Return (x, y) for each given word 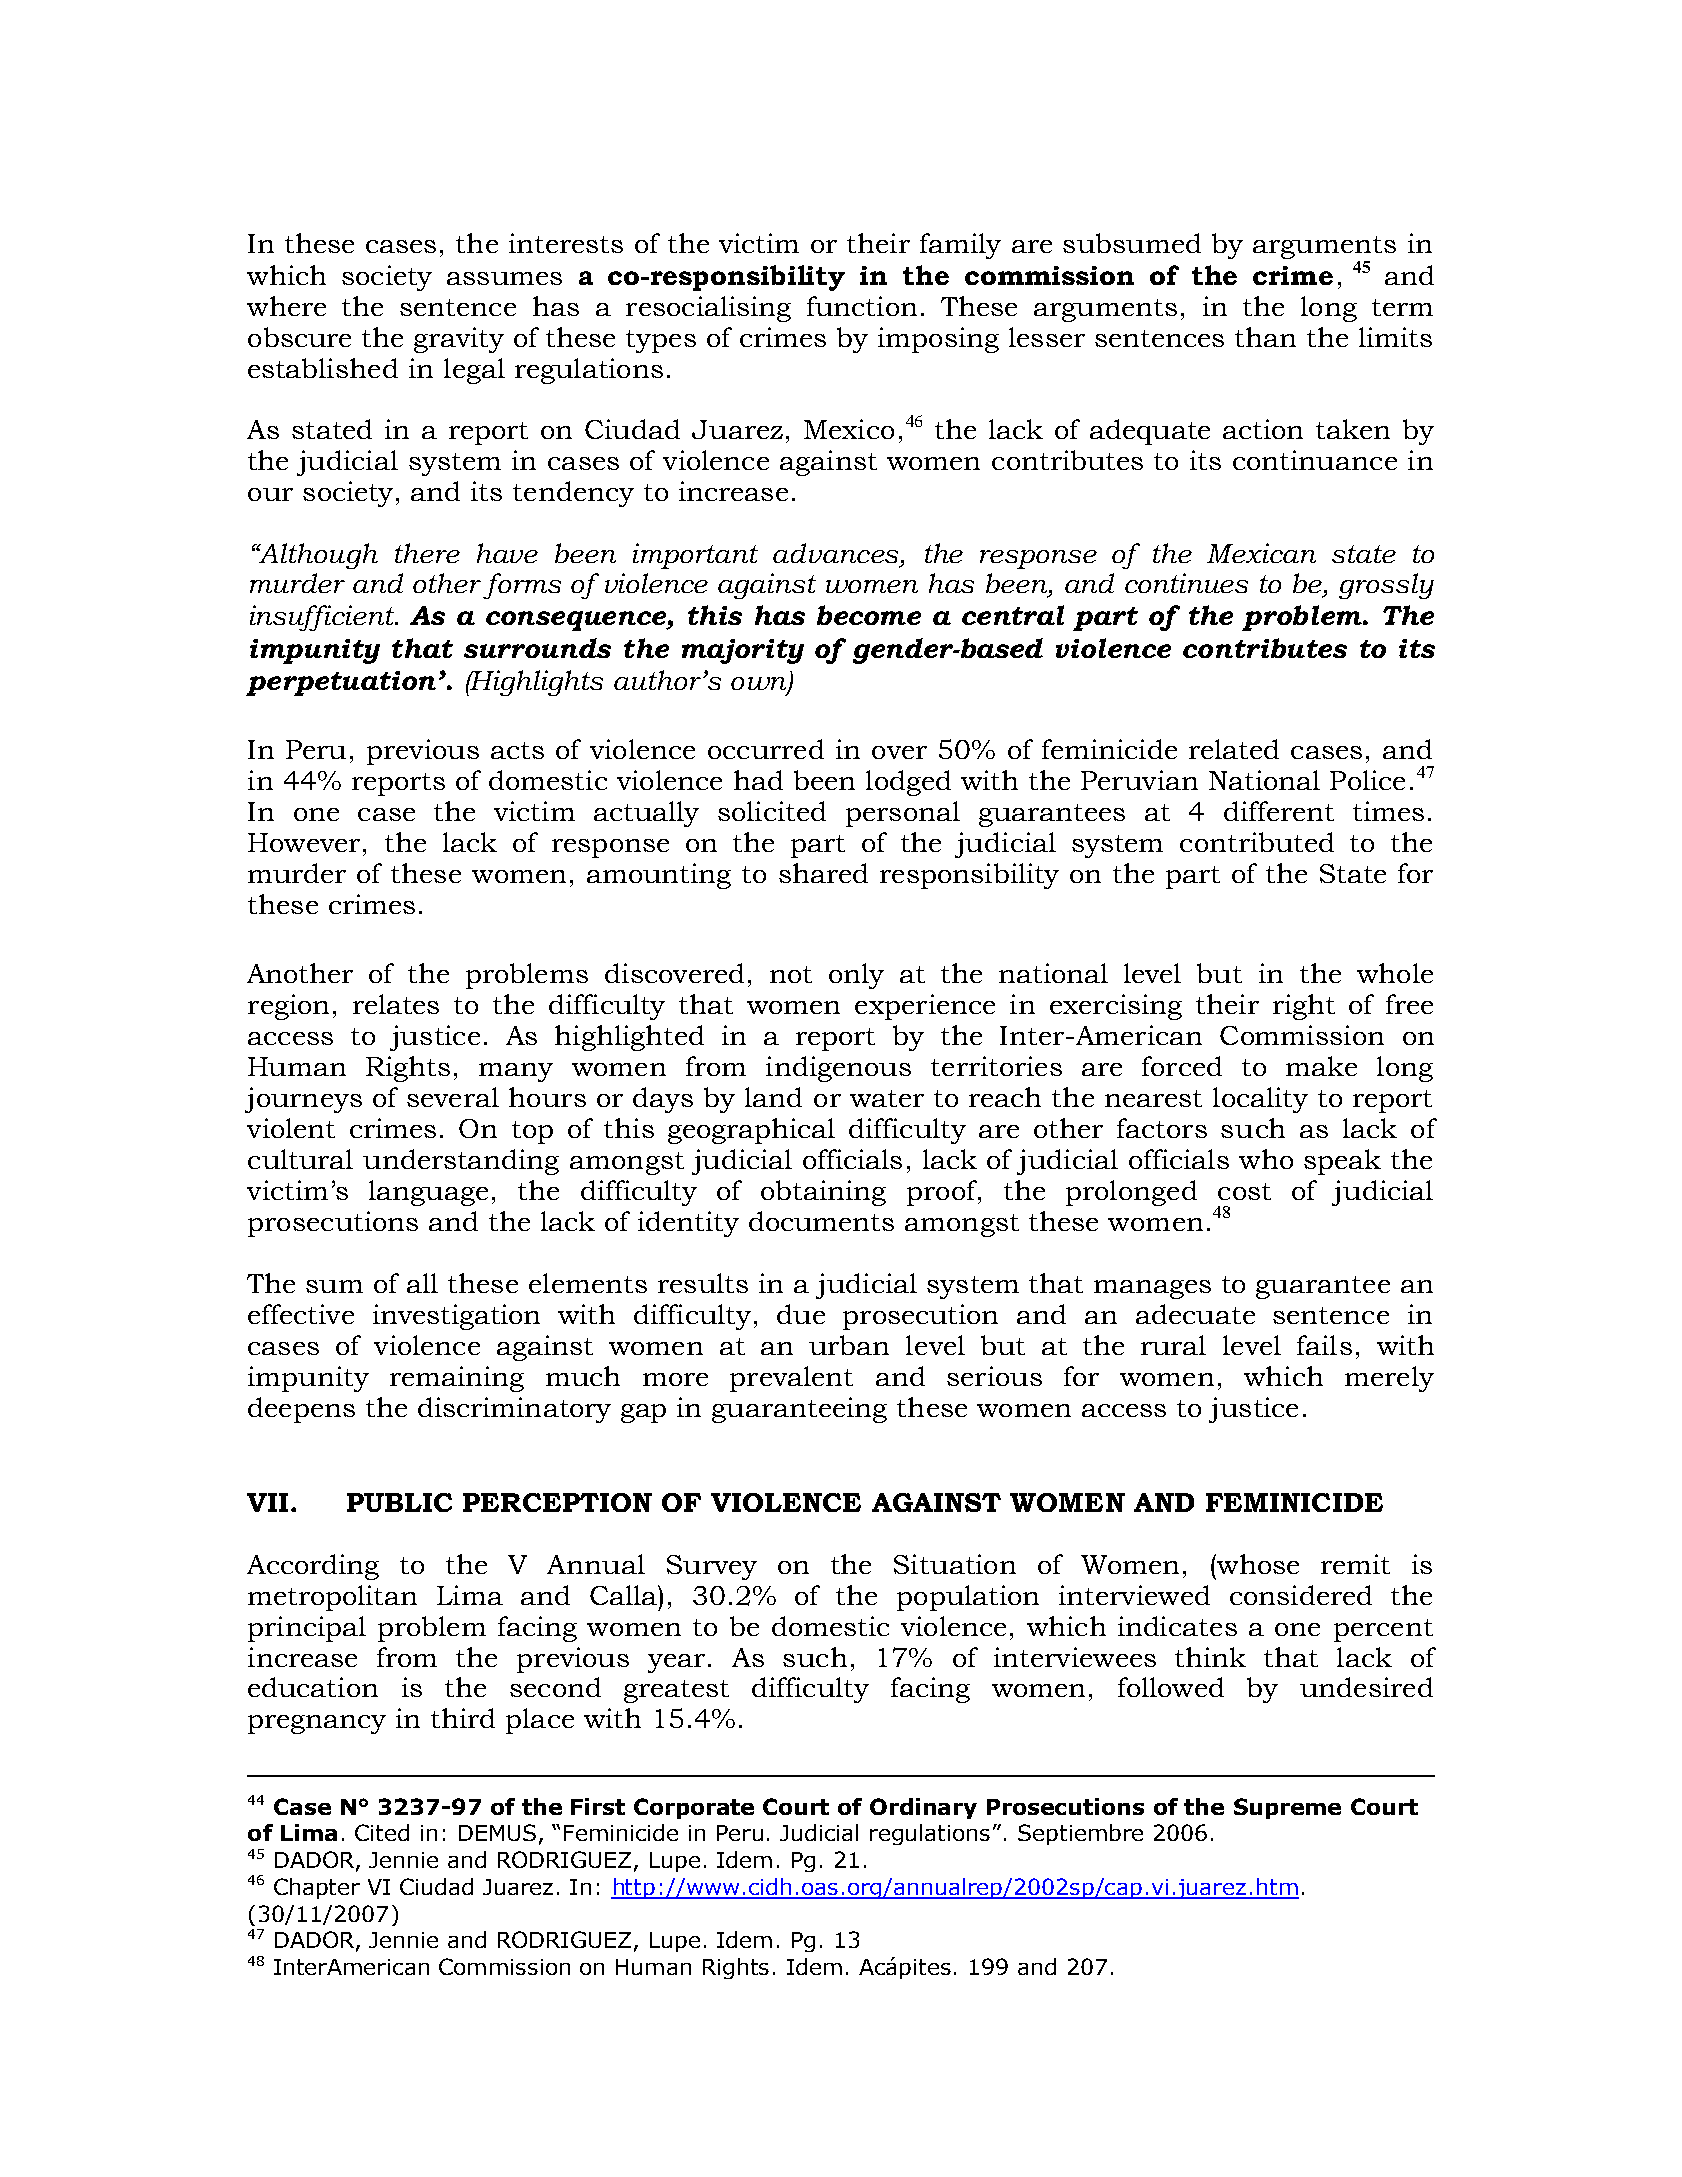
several (453, 1097)
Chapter (317, 1888)
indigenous (838, 1069)
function (862, 306)
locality (1260, 1100)
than (1265, 337)
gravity (459, 340)
